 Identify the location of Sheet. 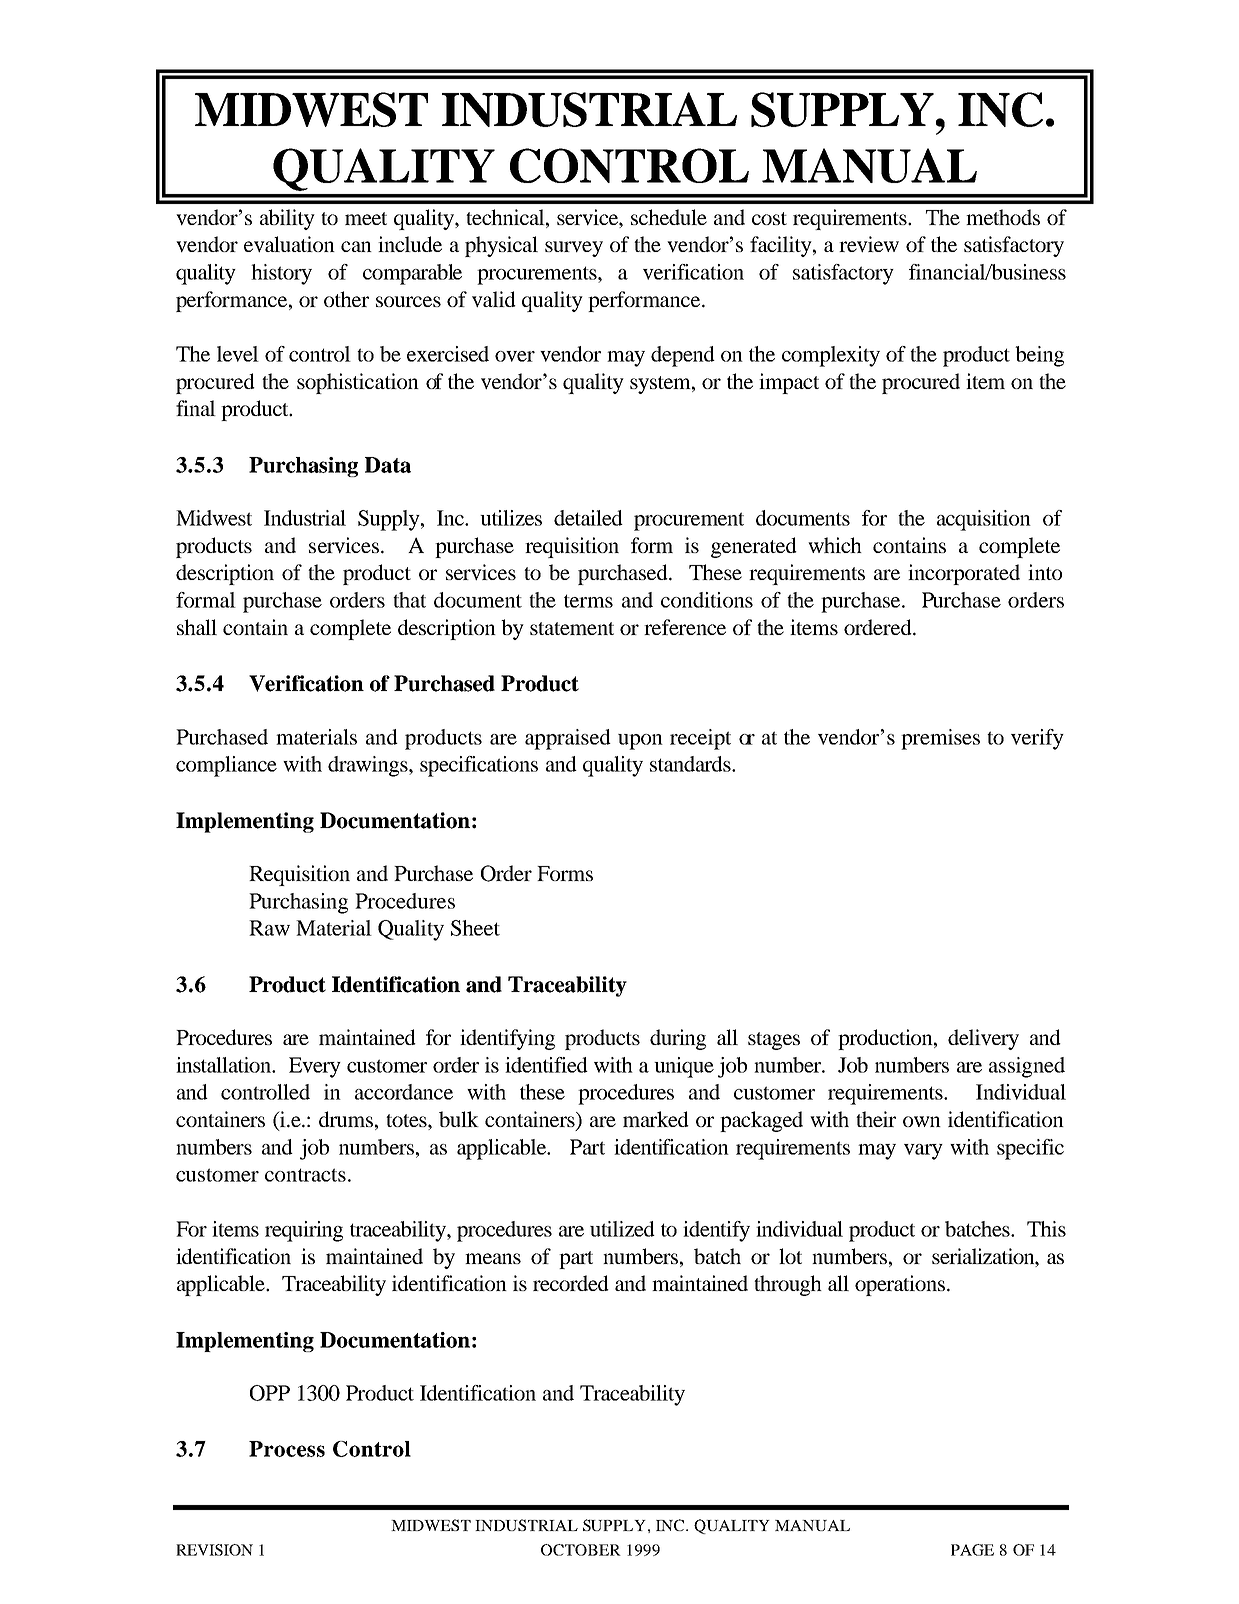
(475, 928).
